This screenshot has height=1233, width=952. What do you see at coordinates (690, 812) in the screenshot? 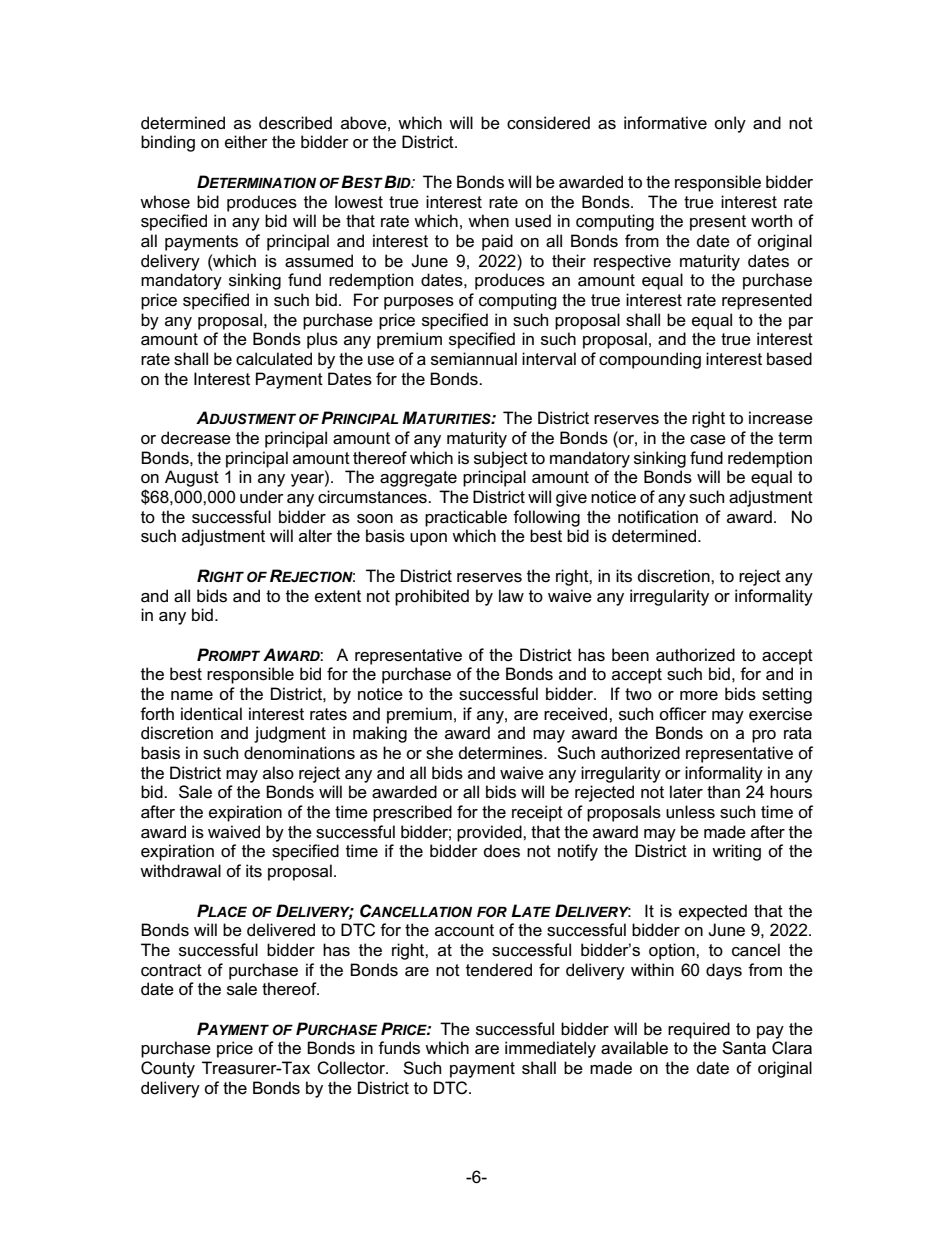
I see `unless` at bounding box center [690, 812].
